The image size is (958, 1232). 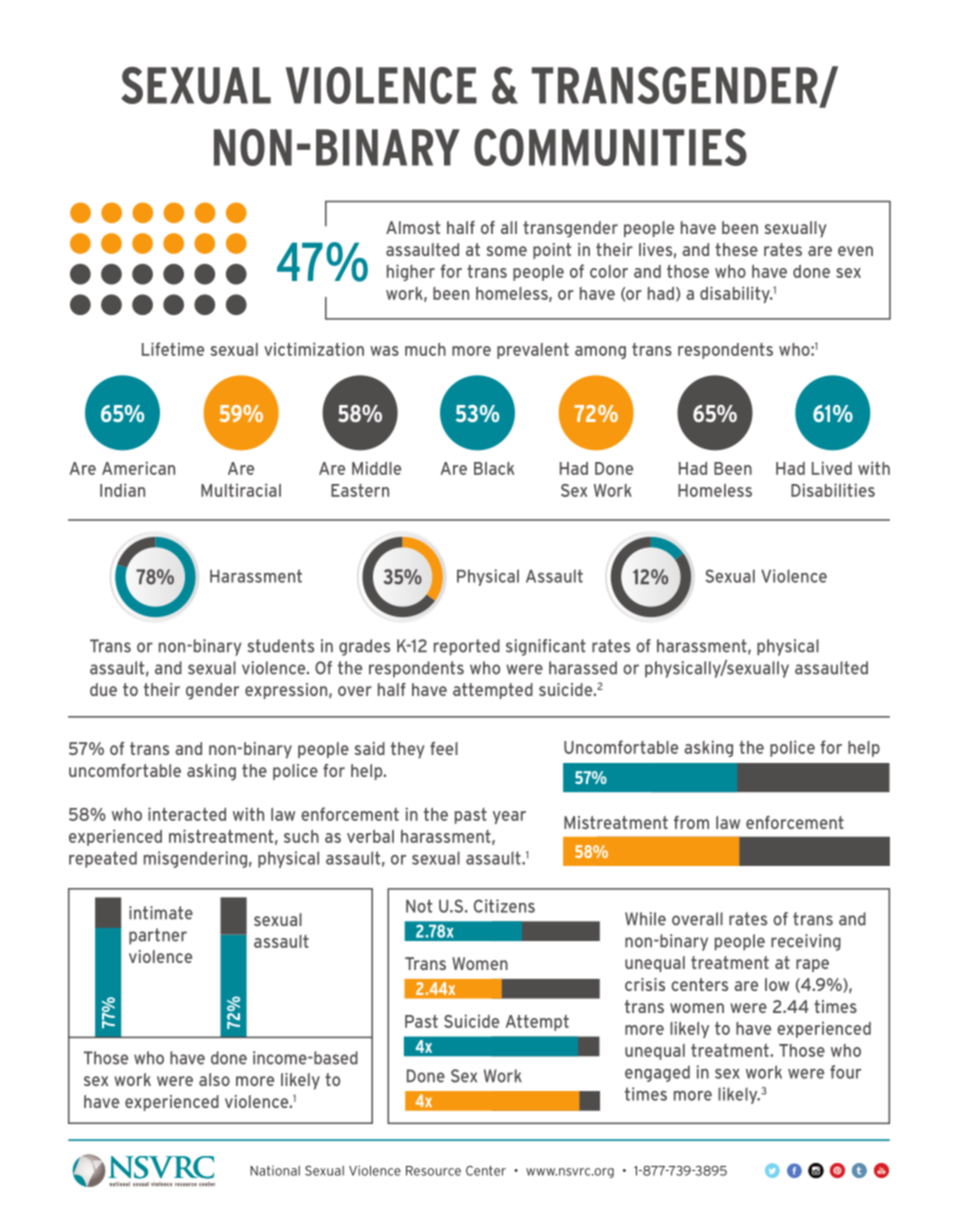 I want to click on also, so click(x=214, y=1079).
